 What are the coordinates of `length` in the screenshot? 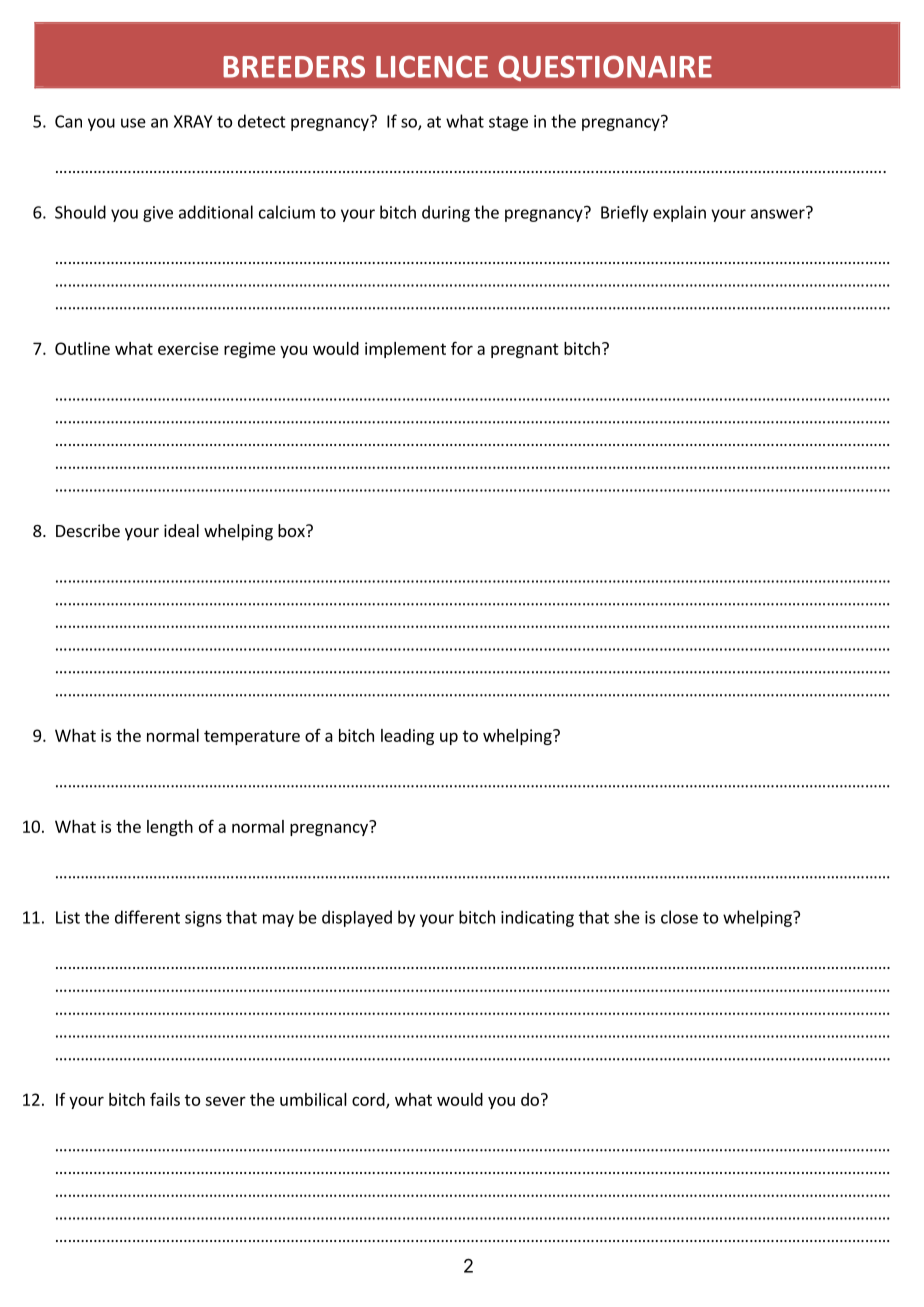 It's located at (170, 828).
